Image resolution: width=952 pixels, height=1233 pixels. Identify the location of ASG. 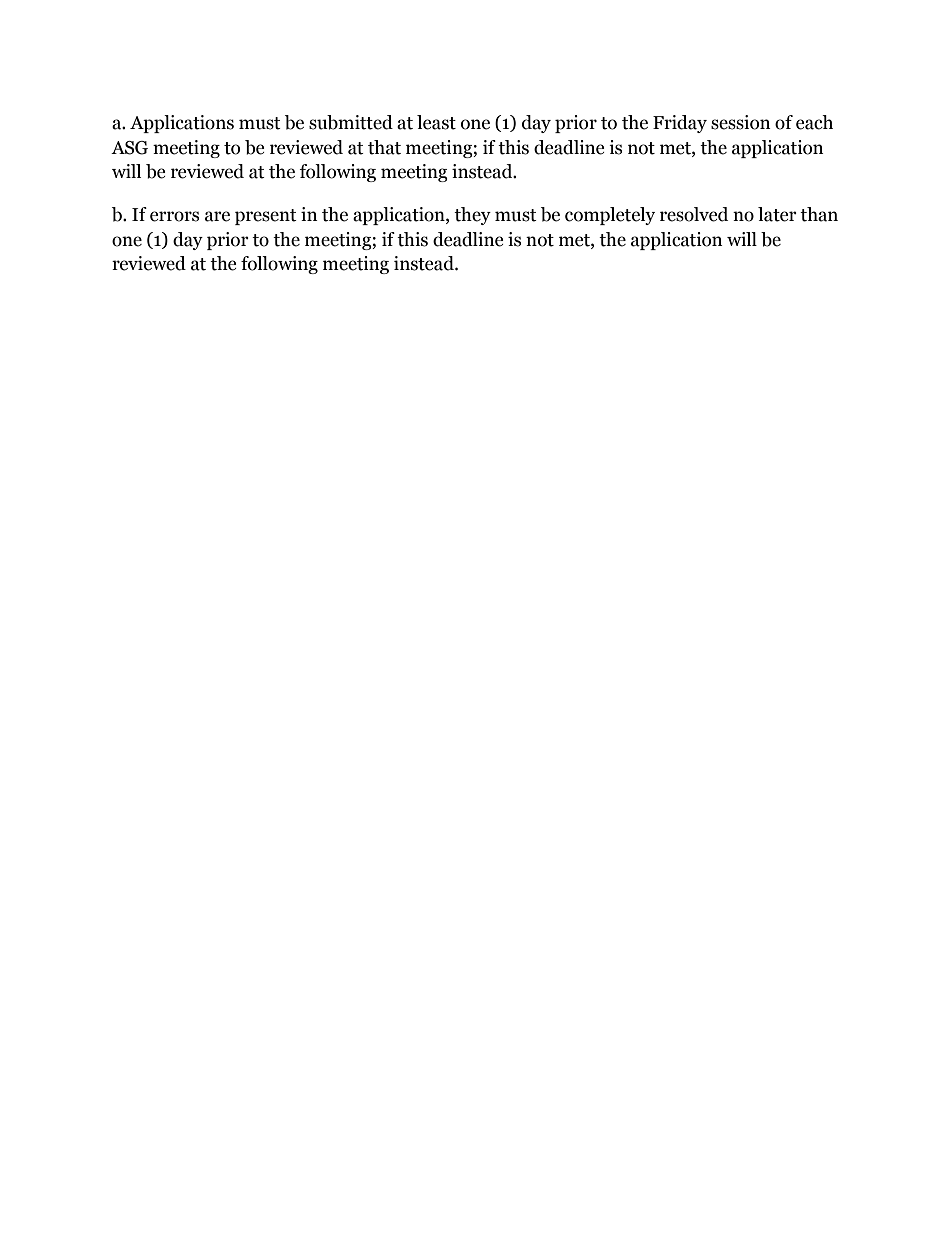
(129, 148).
